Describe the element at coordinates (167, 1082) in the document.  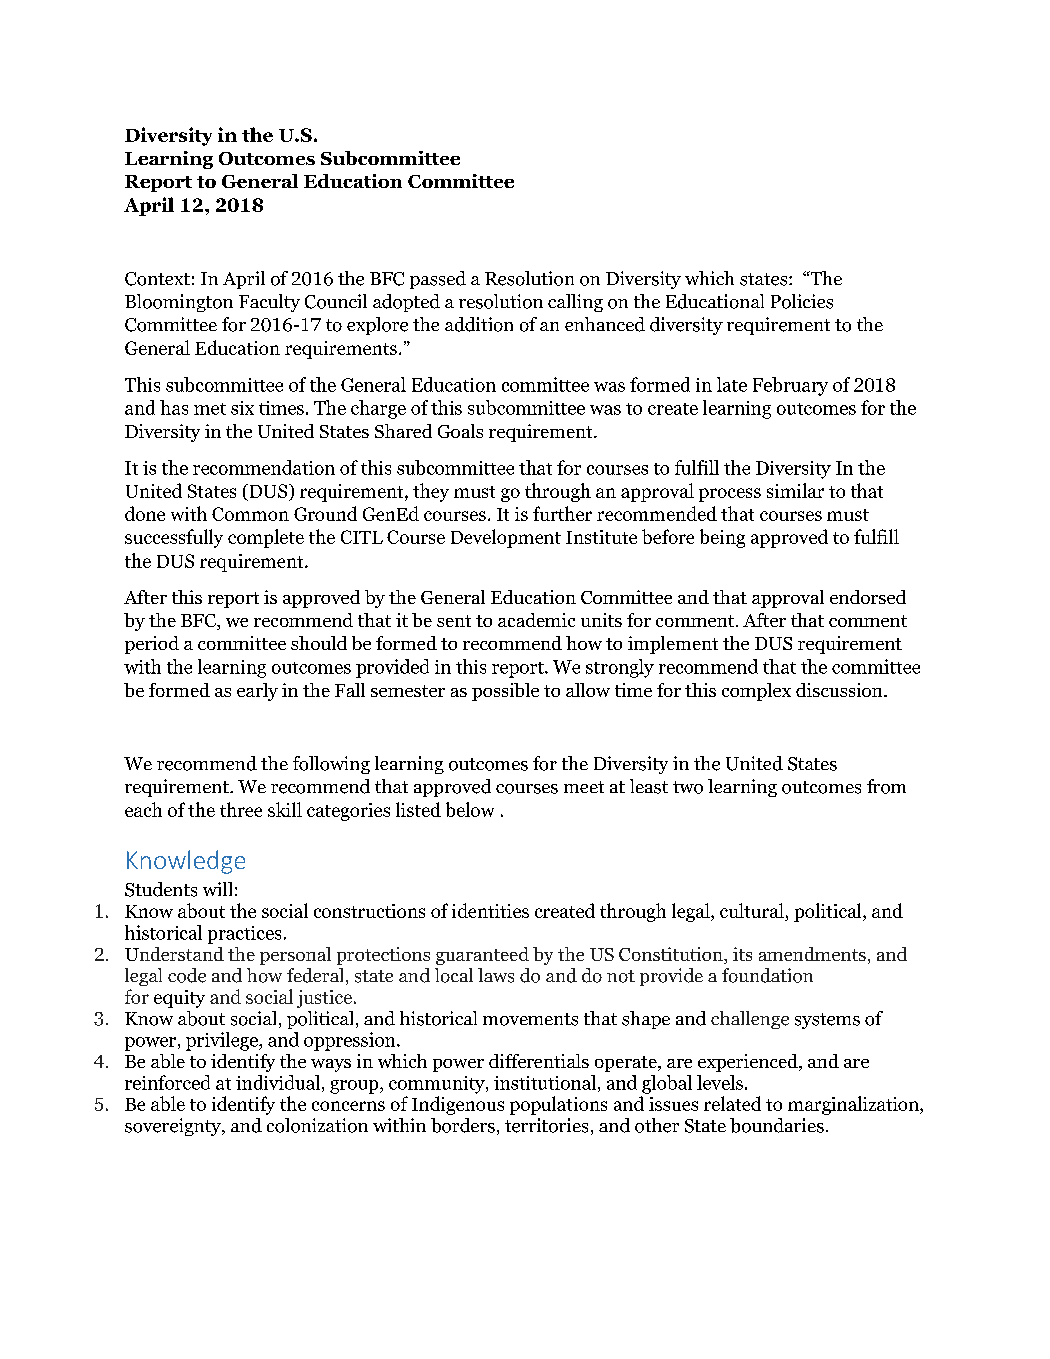
I see `reinforced` at that location.
